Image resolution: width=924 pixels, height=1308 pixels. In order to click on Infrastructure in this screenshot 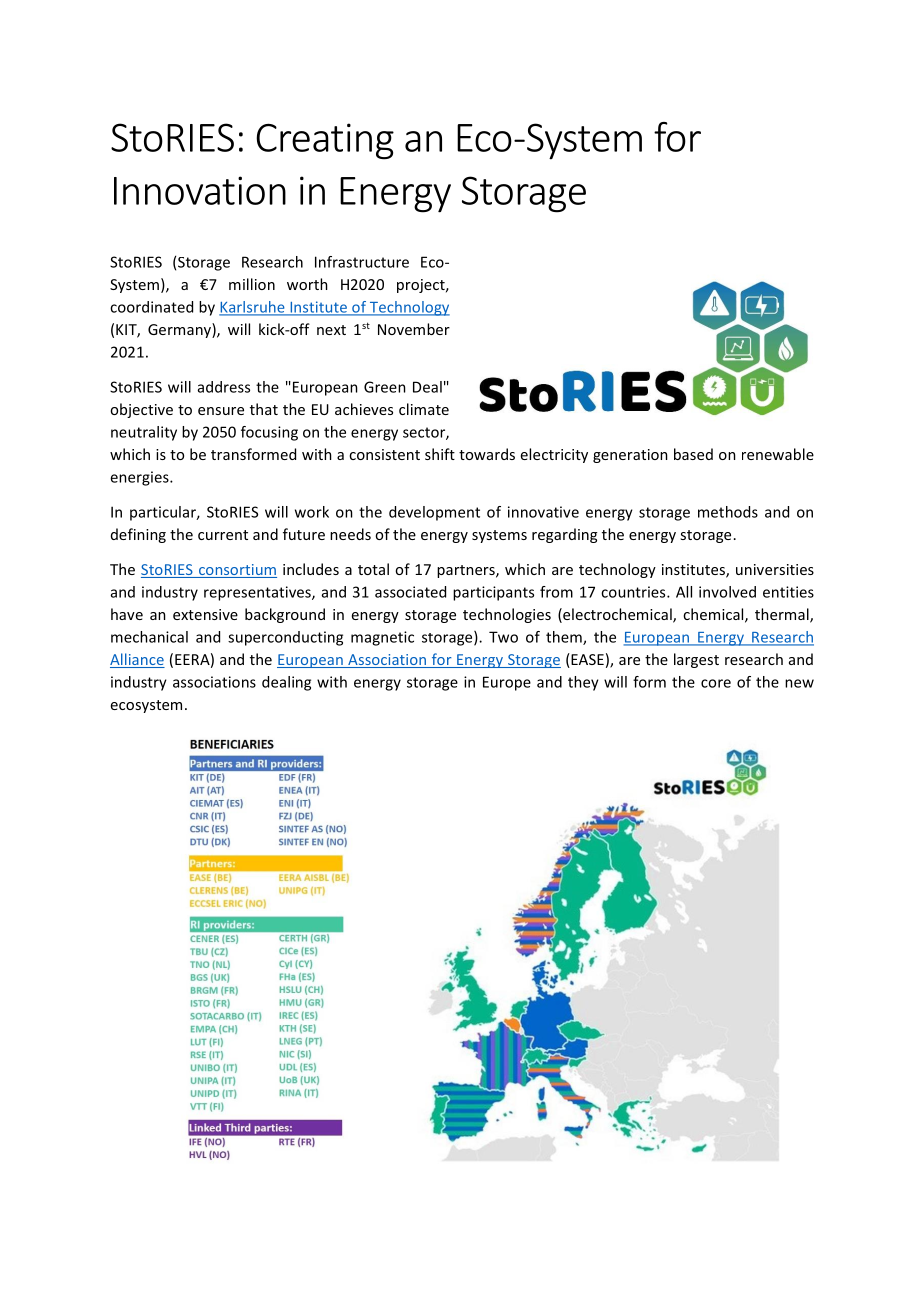, I will do `click(362, 262)`.
